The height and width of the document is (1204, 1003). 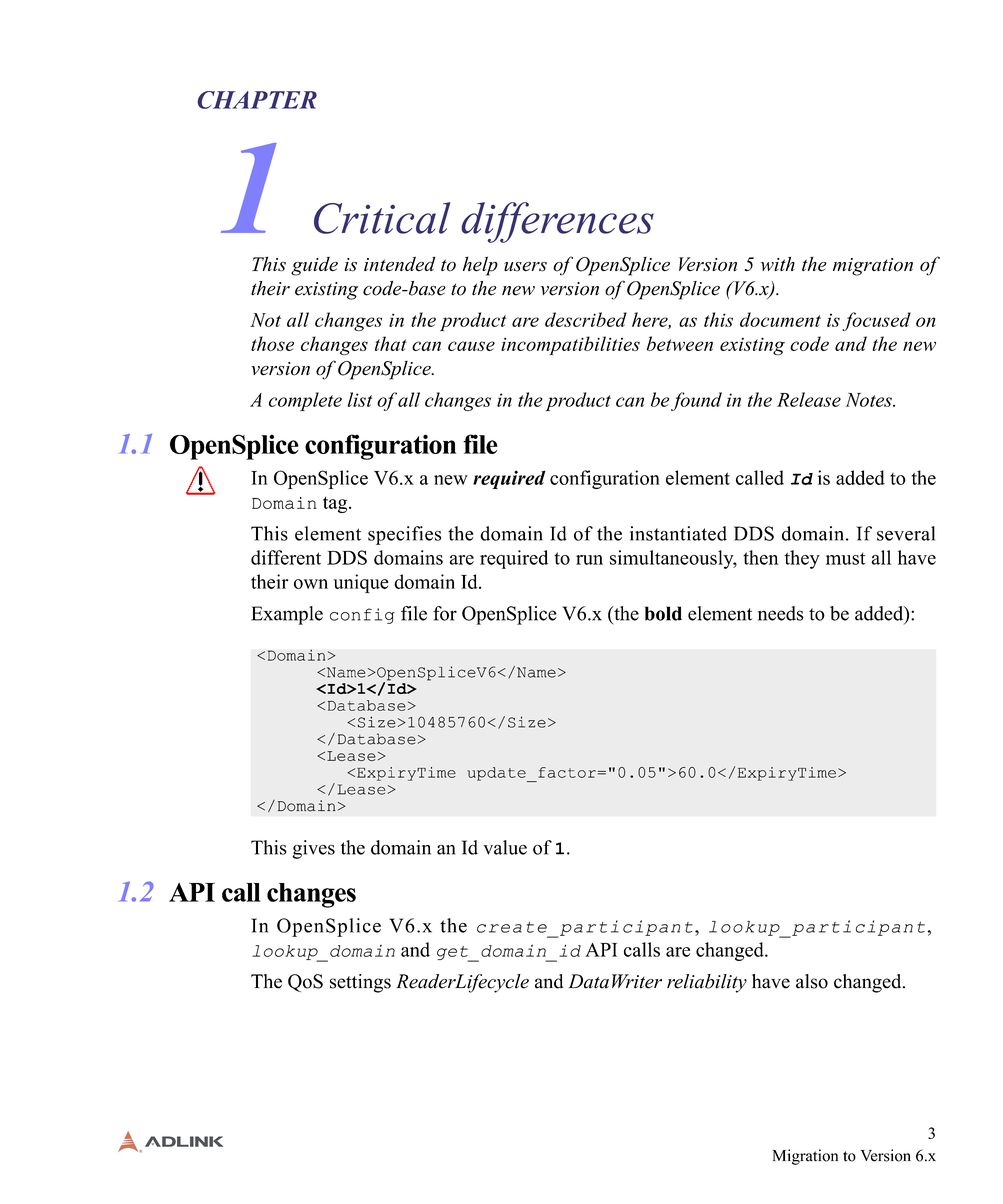 I want to click on settings, so click(x=360, y=983).
